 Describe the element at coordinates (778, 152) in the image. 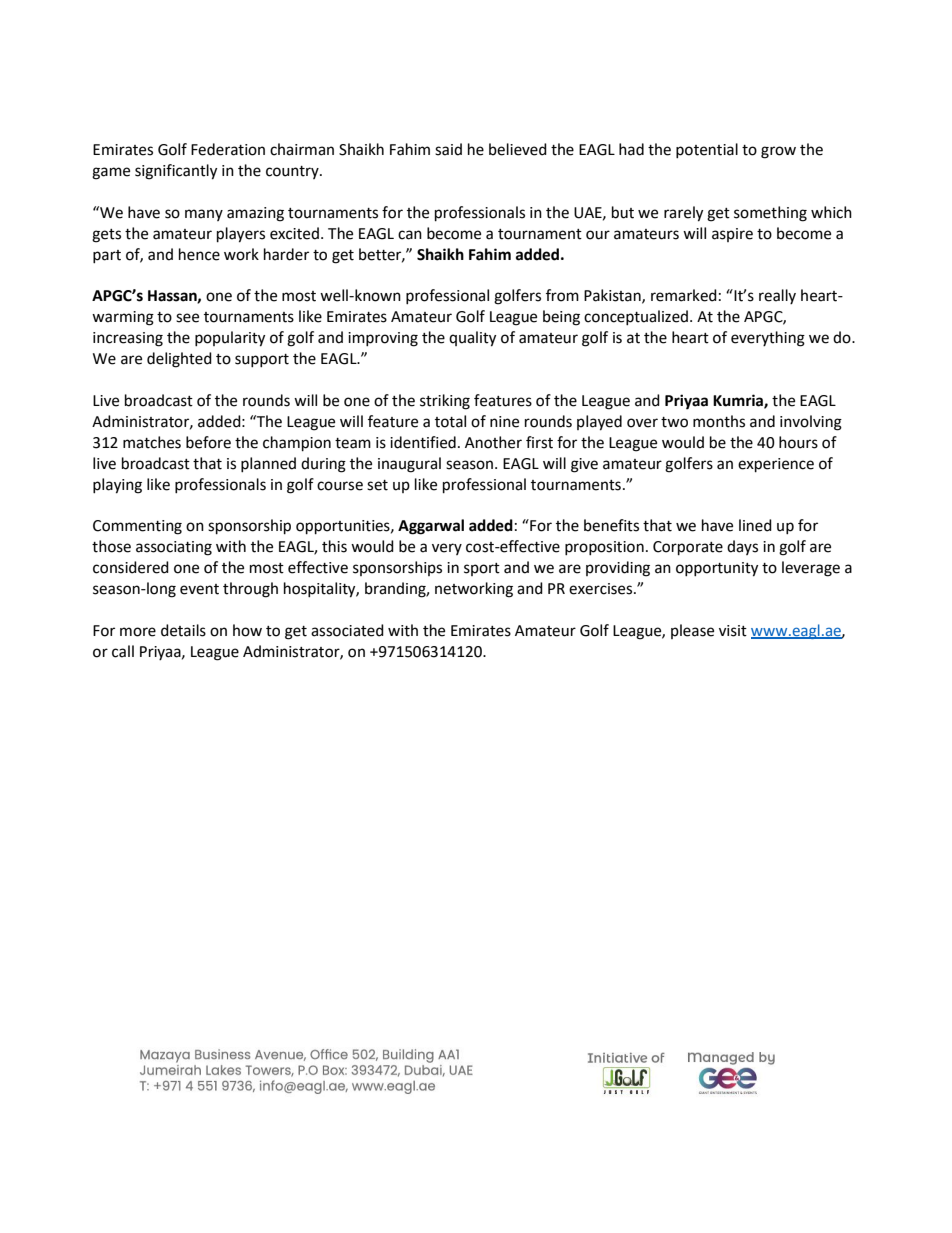

I see `grow` at that location.
